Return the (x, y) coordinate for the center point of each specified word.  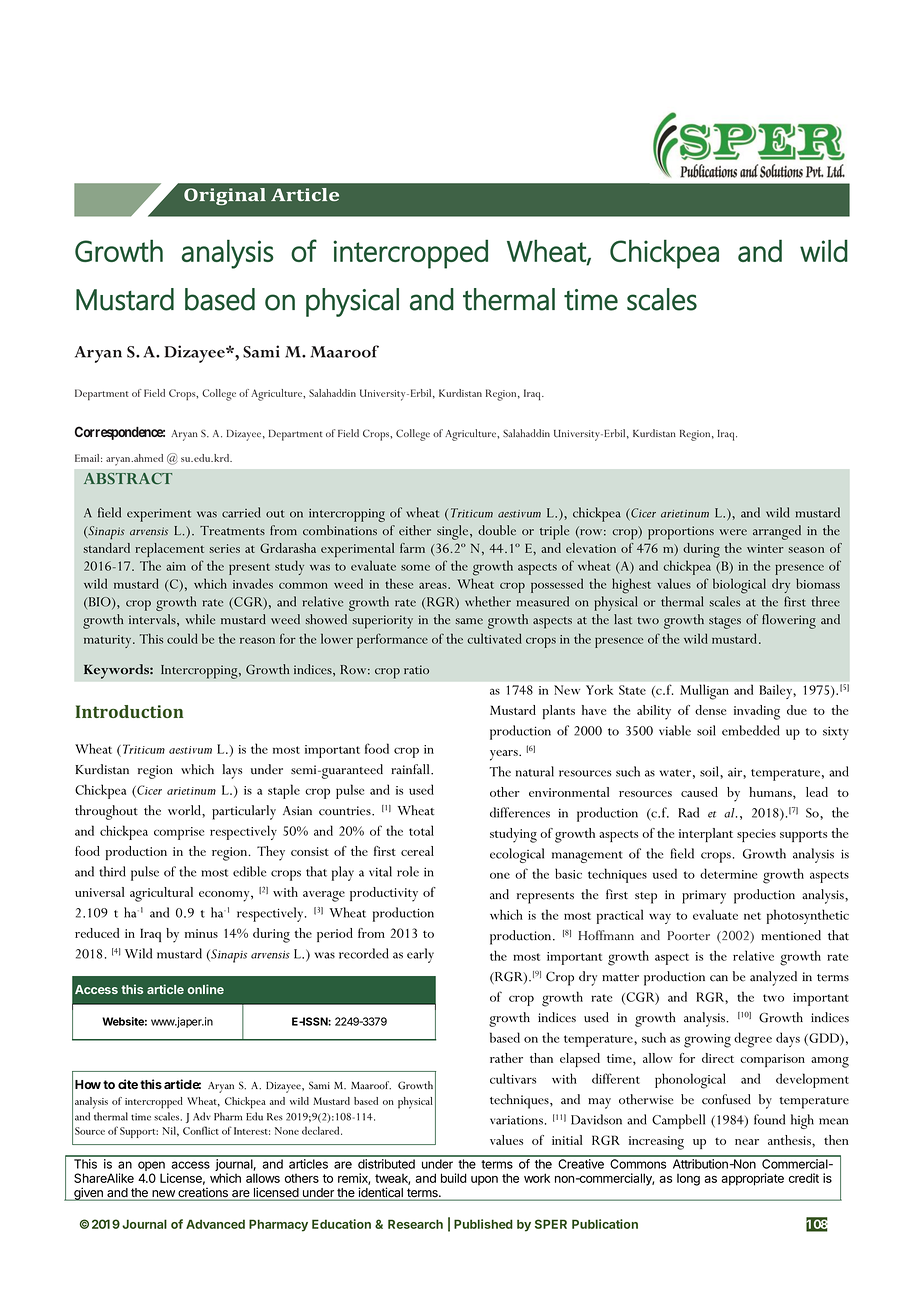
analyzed (773, 978)
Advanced (215, 1224)
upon (484, 1180)
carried (241, 512)
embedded (751, 730)
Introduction (130, 711)
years (505, 755)
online (206, 989)
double (497, 530)
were (733, 532)
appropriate (752, 1179)
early (420, 955)
